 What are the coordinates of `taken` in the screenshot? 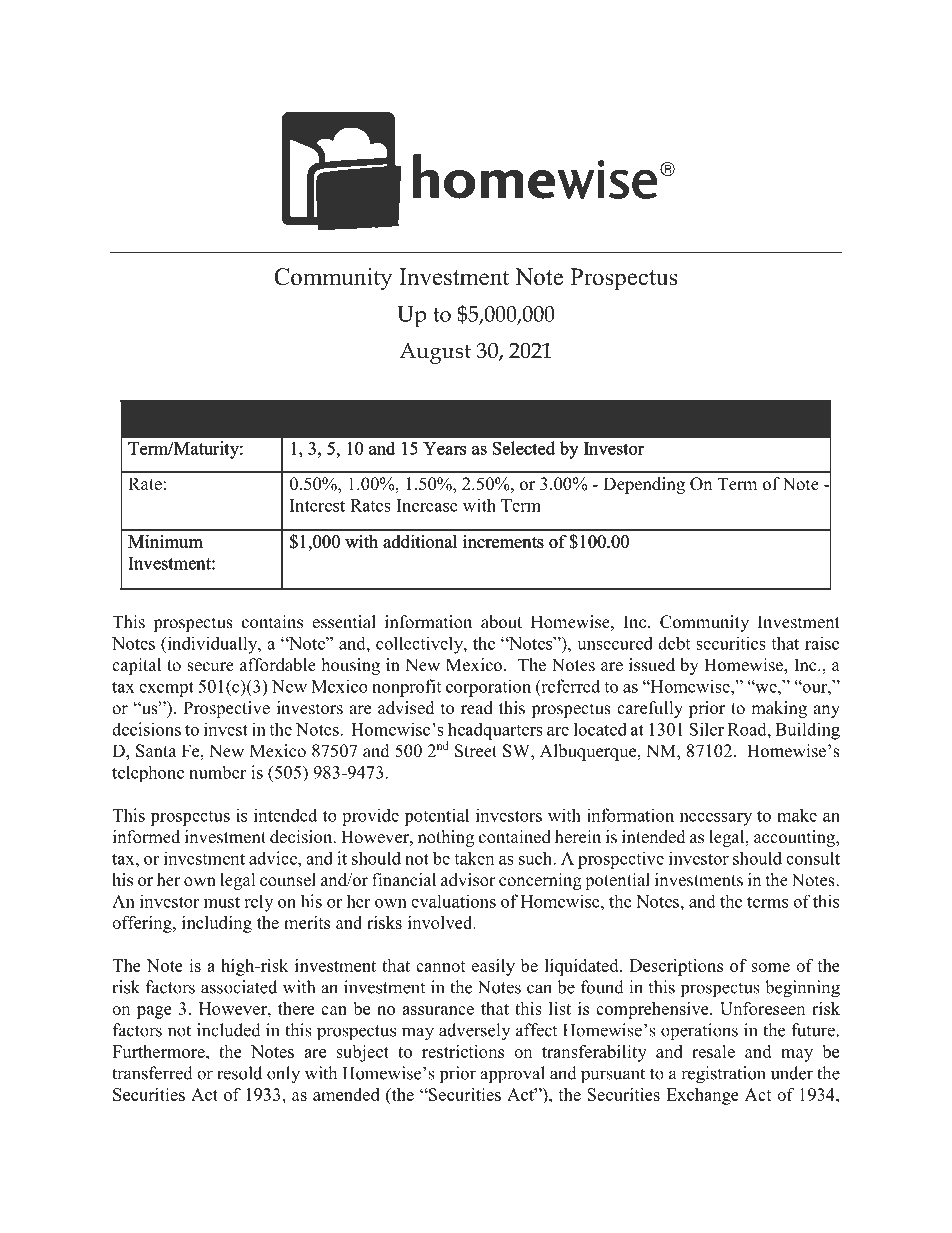 It's located at (474, 858).
